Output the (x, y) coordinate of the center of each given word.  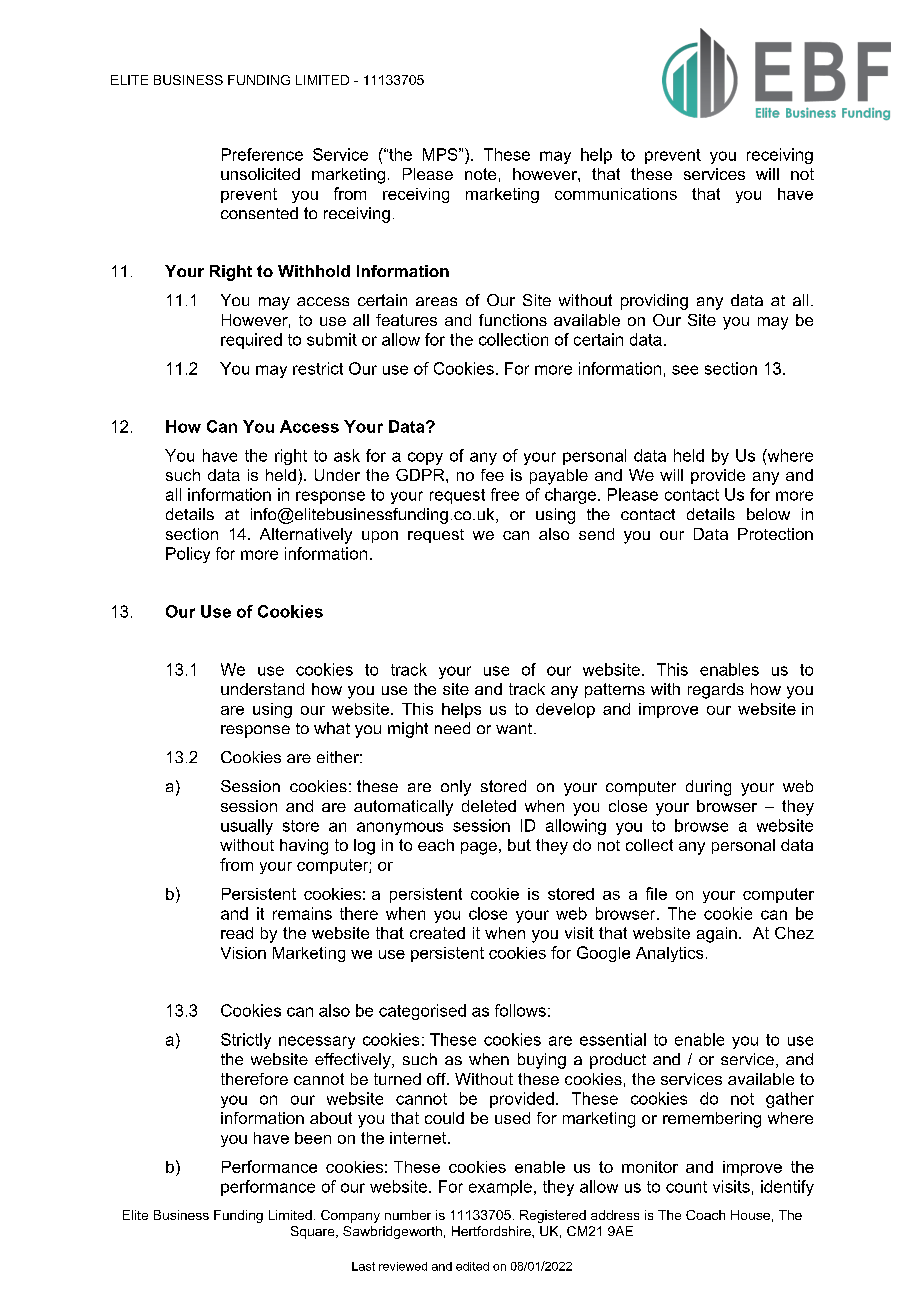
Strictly (246, 1041)
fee (492, 475)
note (480, 174)
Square (314, 1232)
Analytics (669, 954)
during (708, 788)
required (251, 341)
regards (716, 691)
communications (616, 194)
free (505, 494)
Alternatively (306, 536)
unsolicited (260, 174)
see (685, 370)
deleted (489, 806)
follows (520, 1010)
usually (247, 827)
